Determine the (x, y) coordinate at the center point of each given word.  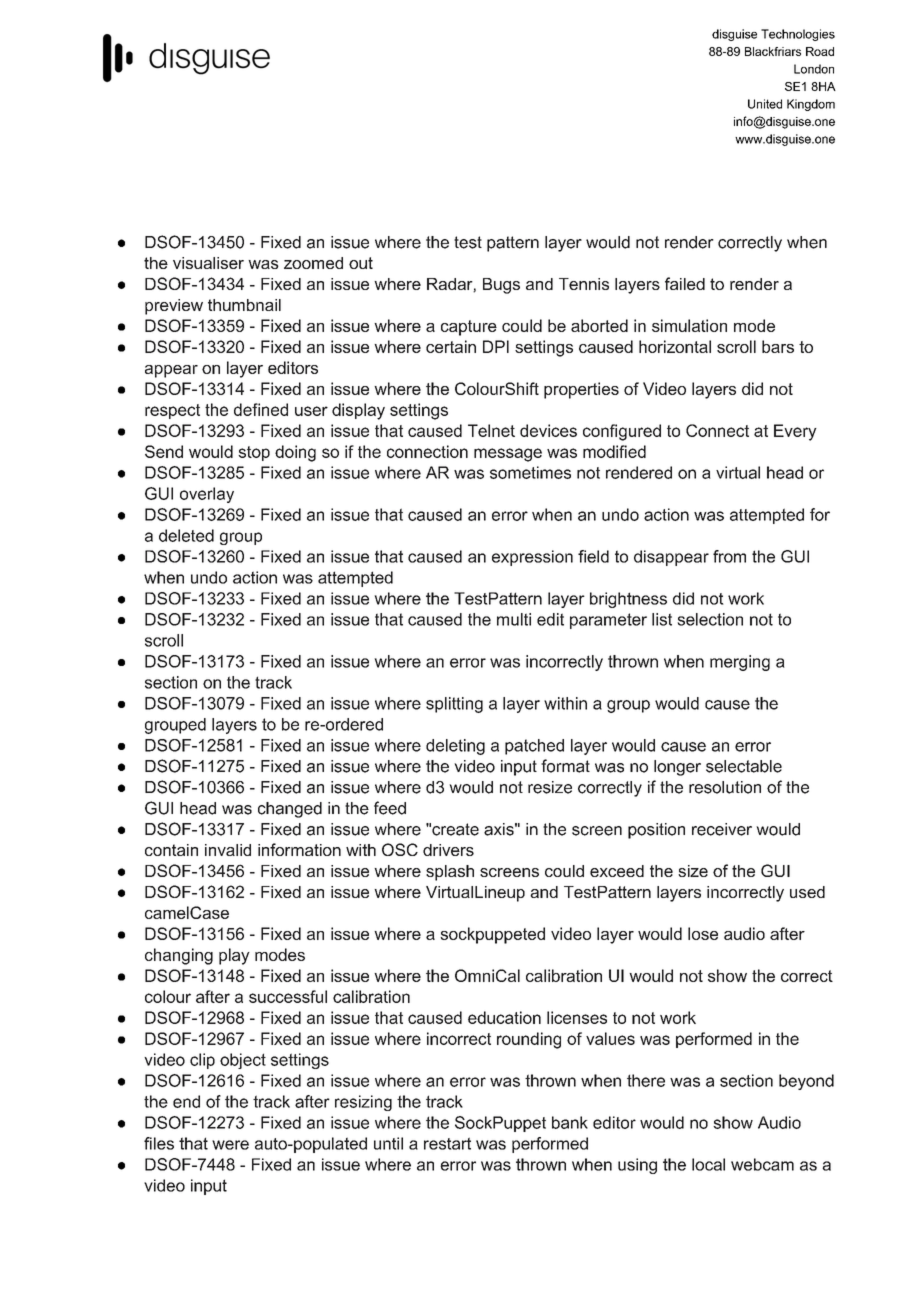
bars (778, 346)
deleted (186, 535)
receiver (722, 829)
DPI (496, 346)
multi (514, 619)
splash (450, 873)
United (765, 104)
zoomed (313, 263)
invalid (228, 850)
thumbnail (244, 305)
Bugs (501, 286)
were (230, 1145)
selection (710, 619)
